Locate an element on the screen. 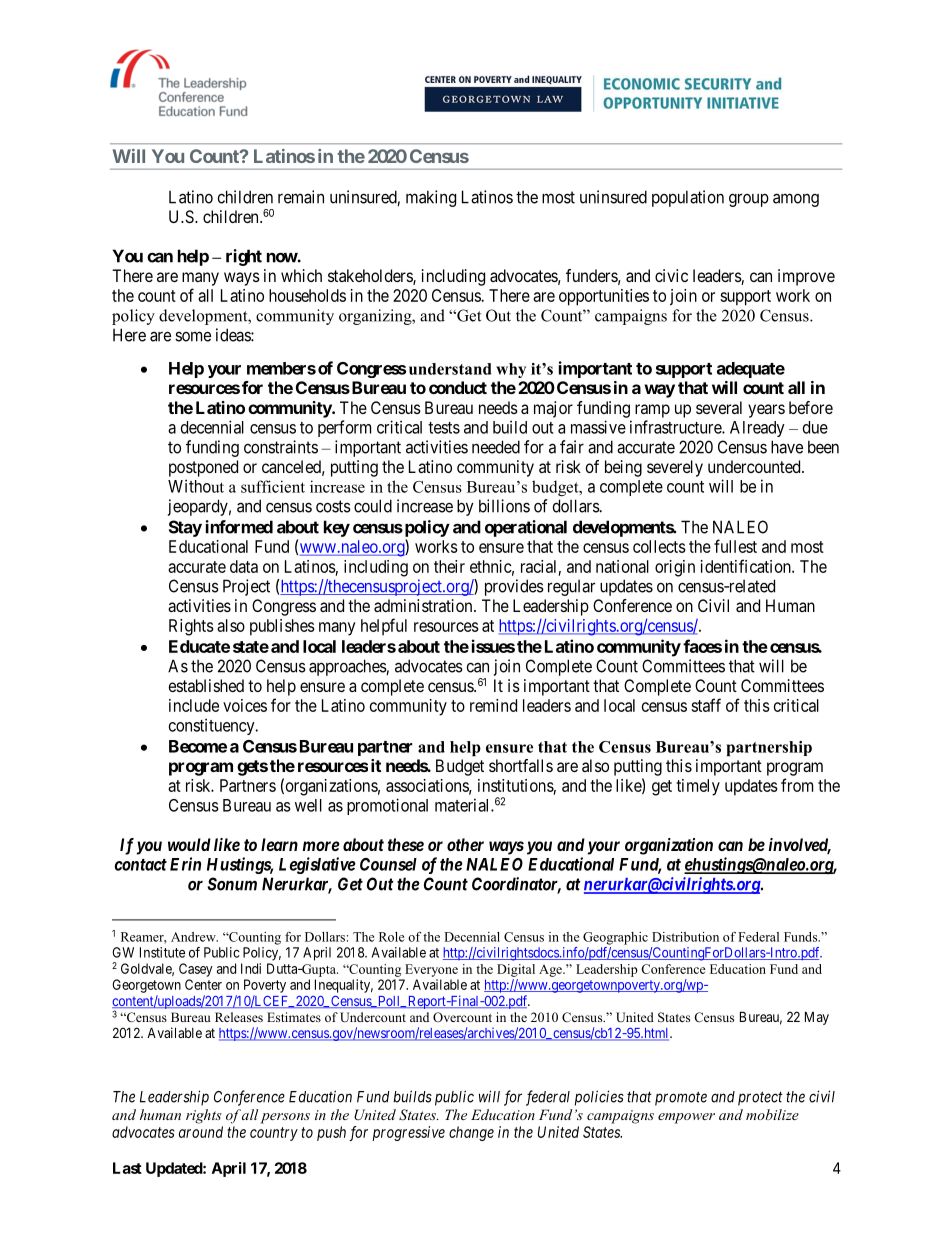  group is located at coordinates (749, 200).
